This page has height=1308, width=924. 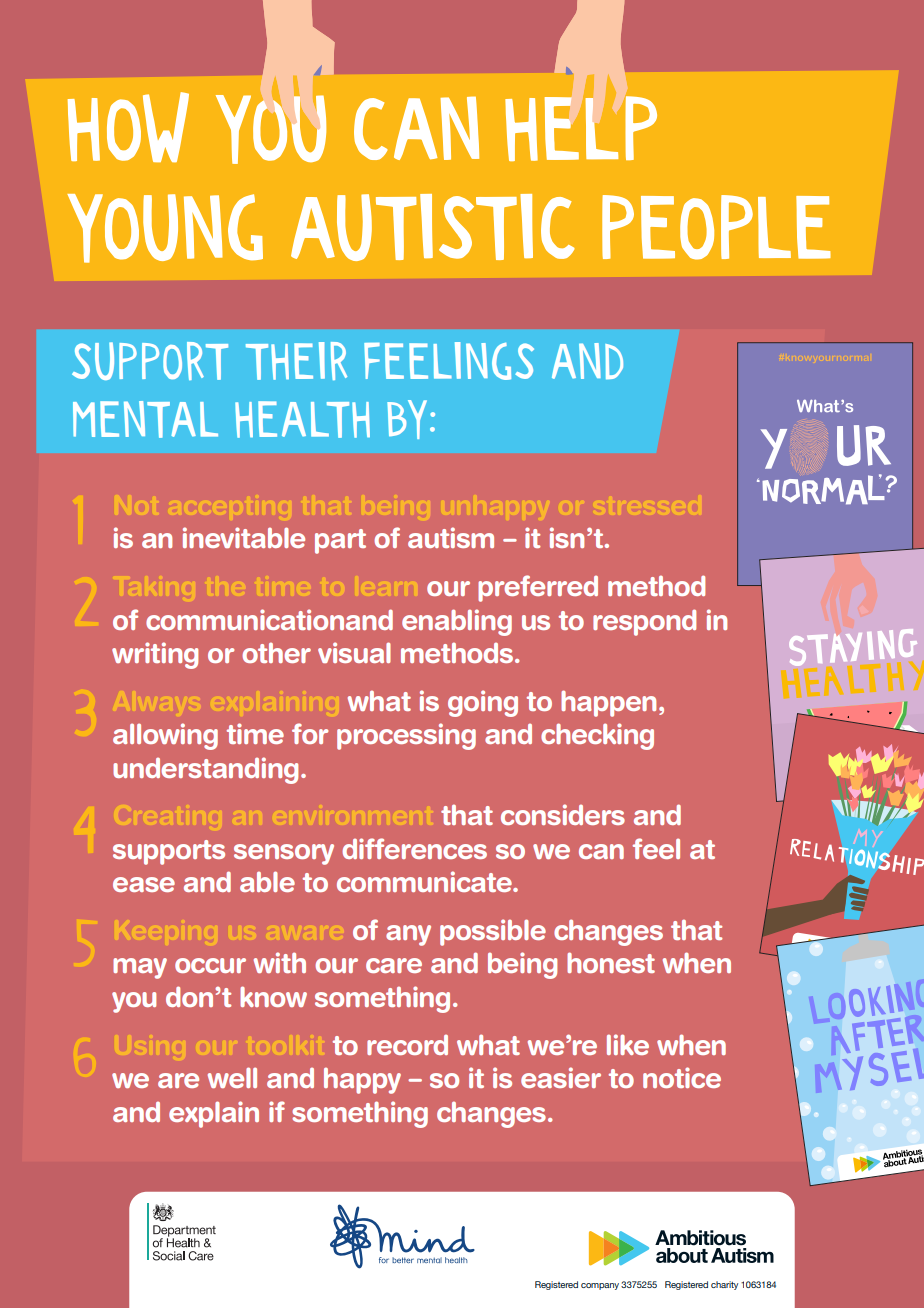 I want to click on YOUNG, so click(x=165, y=228).
